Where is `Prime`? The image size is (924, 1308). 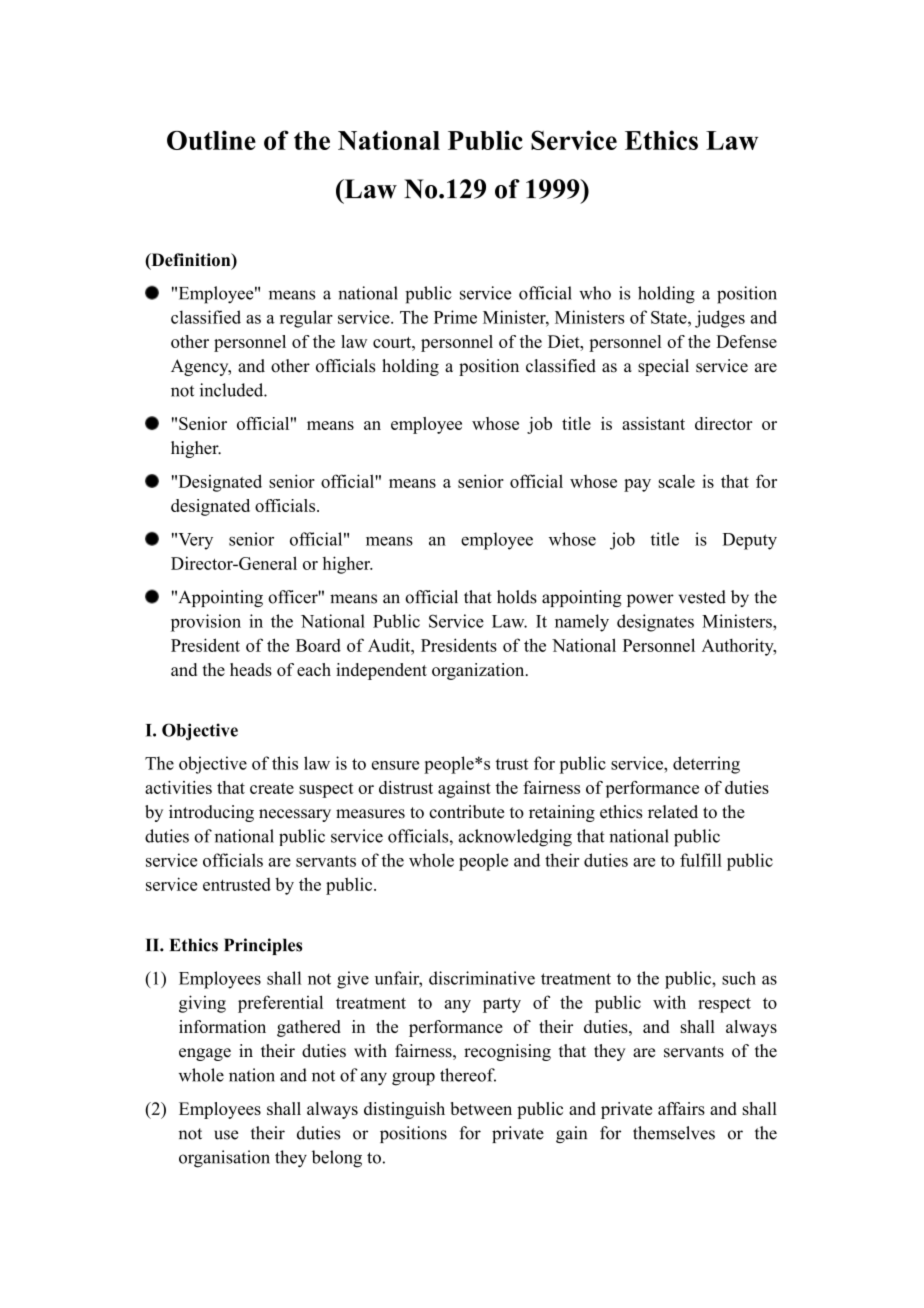
Prime is located at coordinates (455, 317).
